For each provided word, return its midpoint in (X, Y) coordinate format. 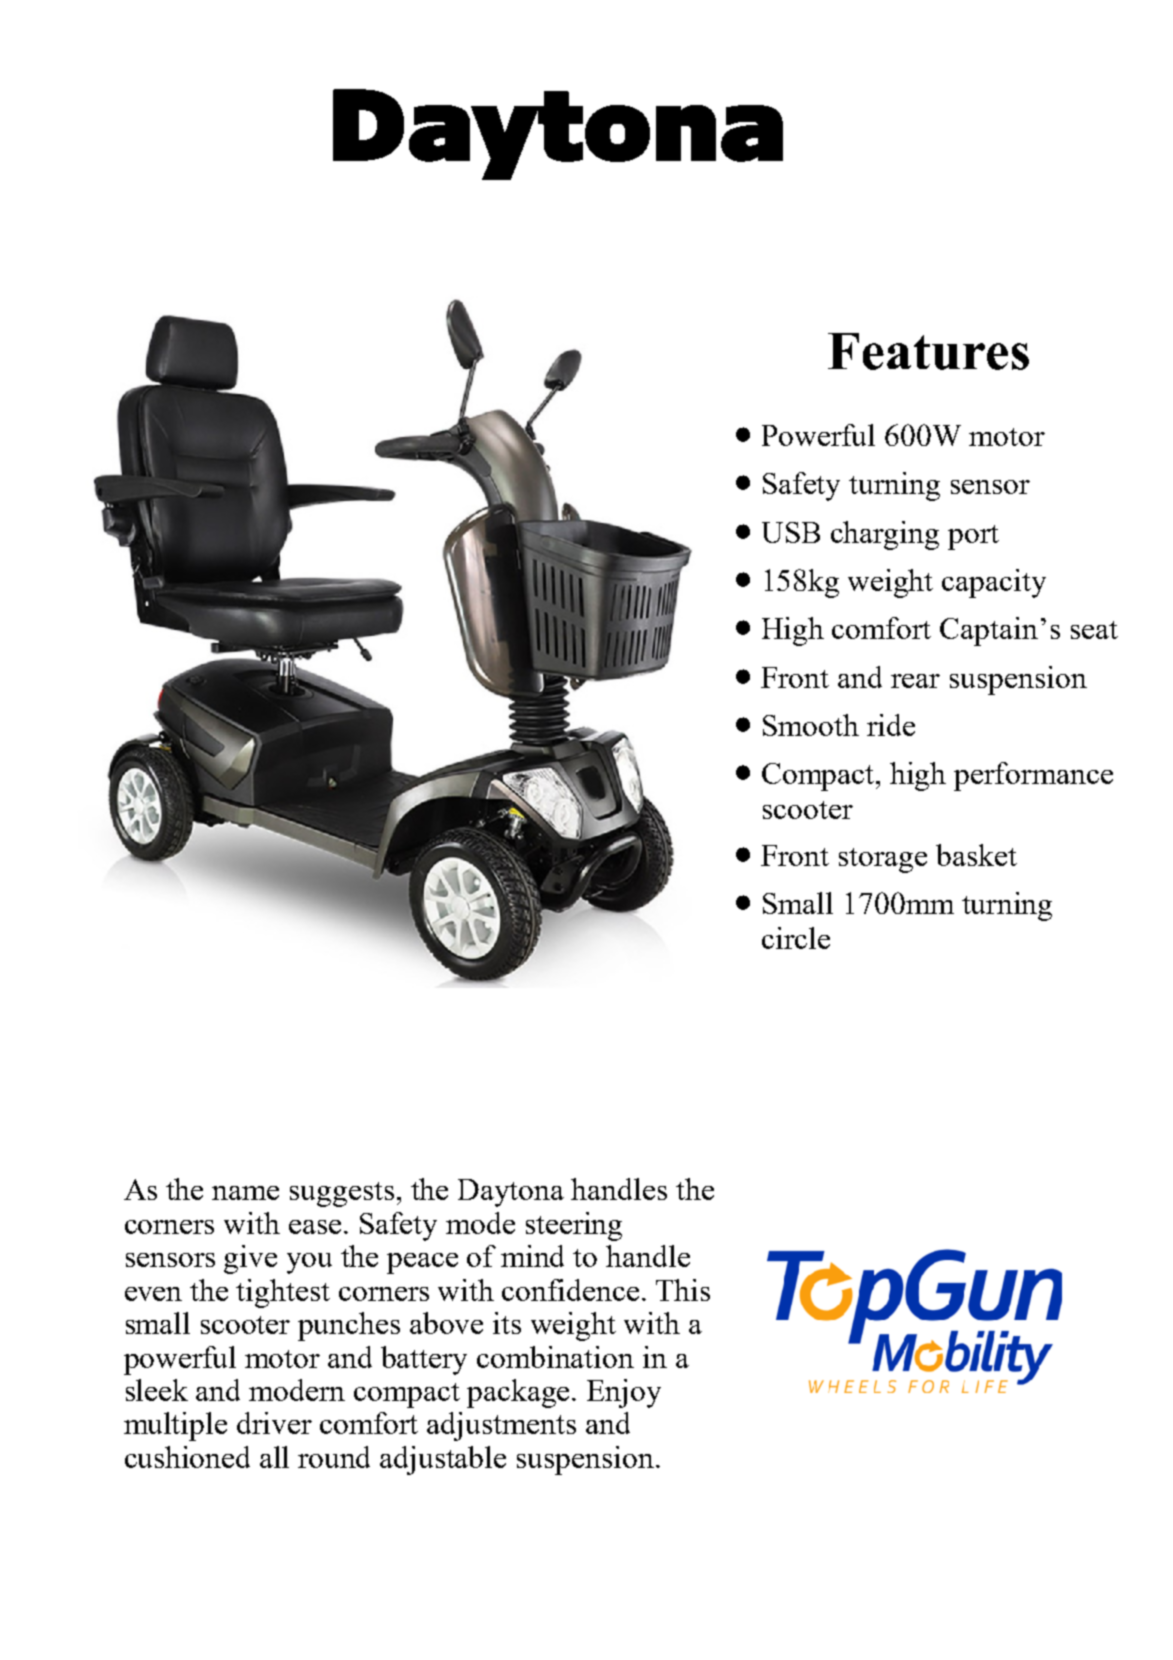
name (245, 1193)
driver (274, 1423)
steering (574, 1226)
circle (796, 938)
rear (915, 681)
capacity (994, 583)
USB (791, 532)
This (683, 1290)
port (973, 537)
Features (928, 351)
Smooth (811, 725)
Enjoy (624, 1393)
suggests (342, 1194)
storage (883, 860)
